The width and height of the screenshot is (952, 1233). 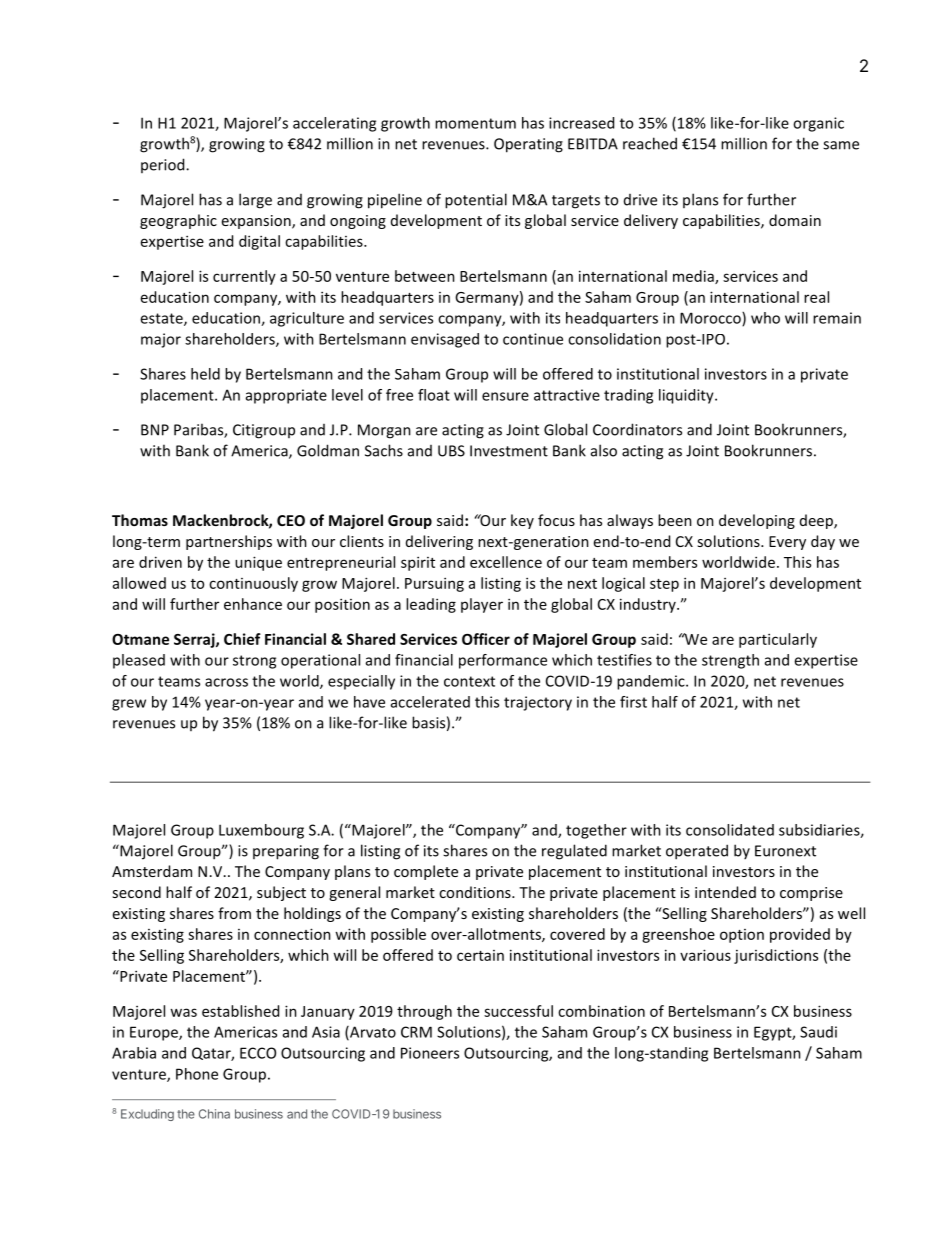 What do you see at coordinates (164, 165) in the screenshot?
I see `period` at bounding box center [164, 165].
